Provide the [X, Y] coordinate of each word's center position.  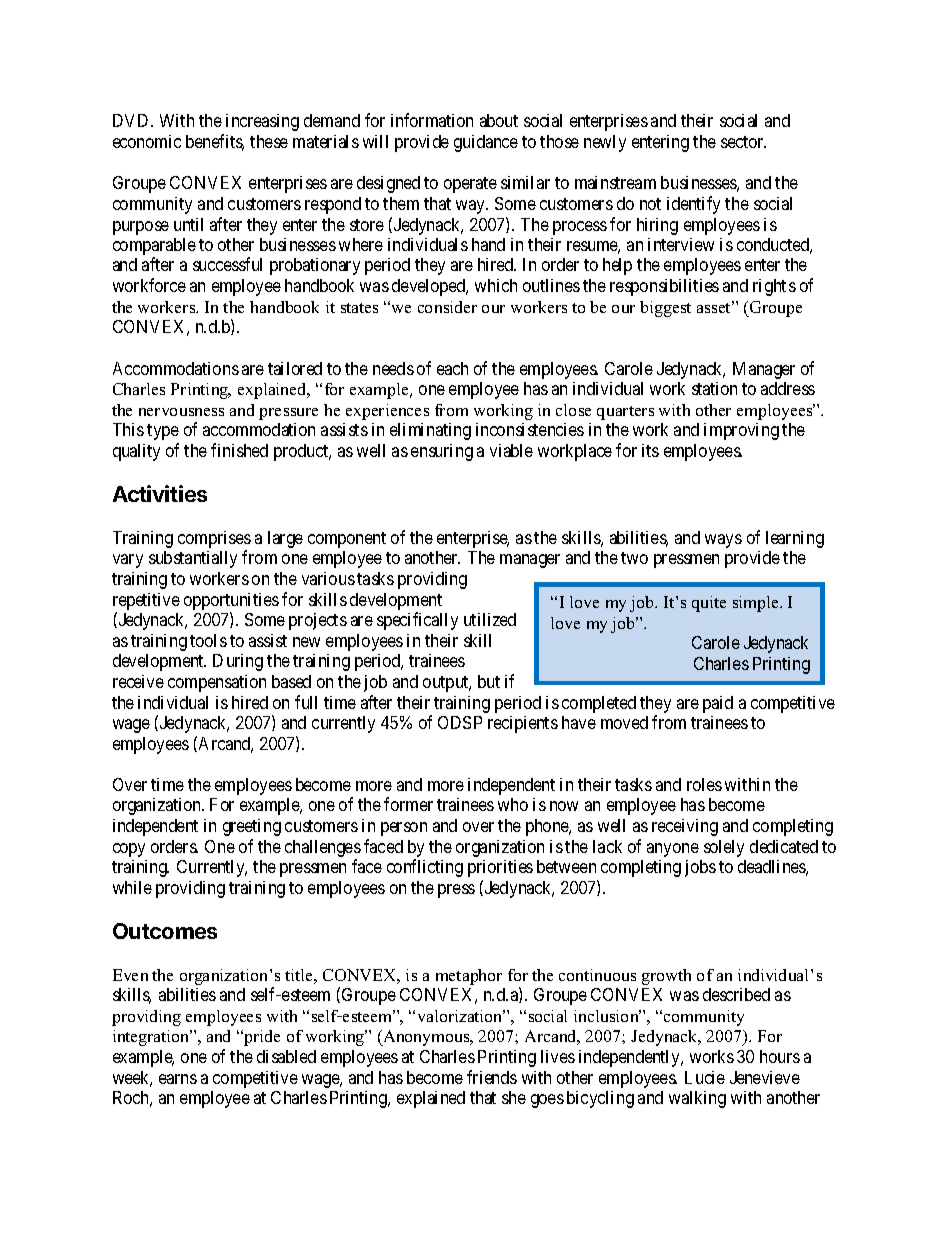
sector [743, 142]
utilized [490, 619]
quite [709, 604]
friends [492, 1077]
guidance [486, 143]
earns [178, 1079]
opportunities [231, 601]
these [269, 141]
